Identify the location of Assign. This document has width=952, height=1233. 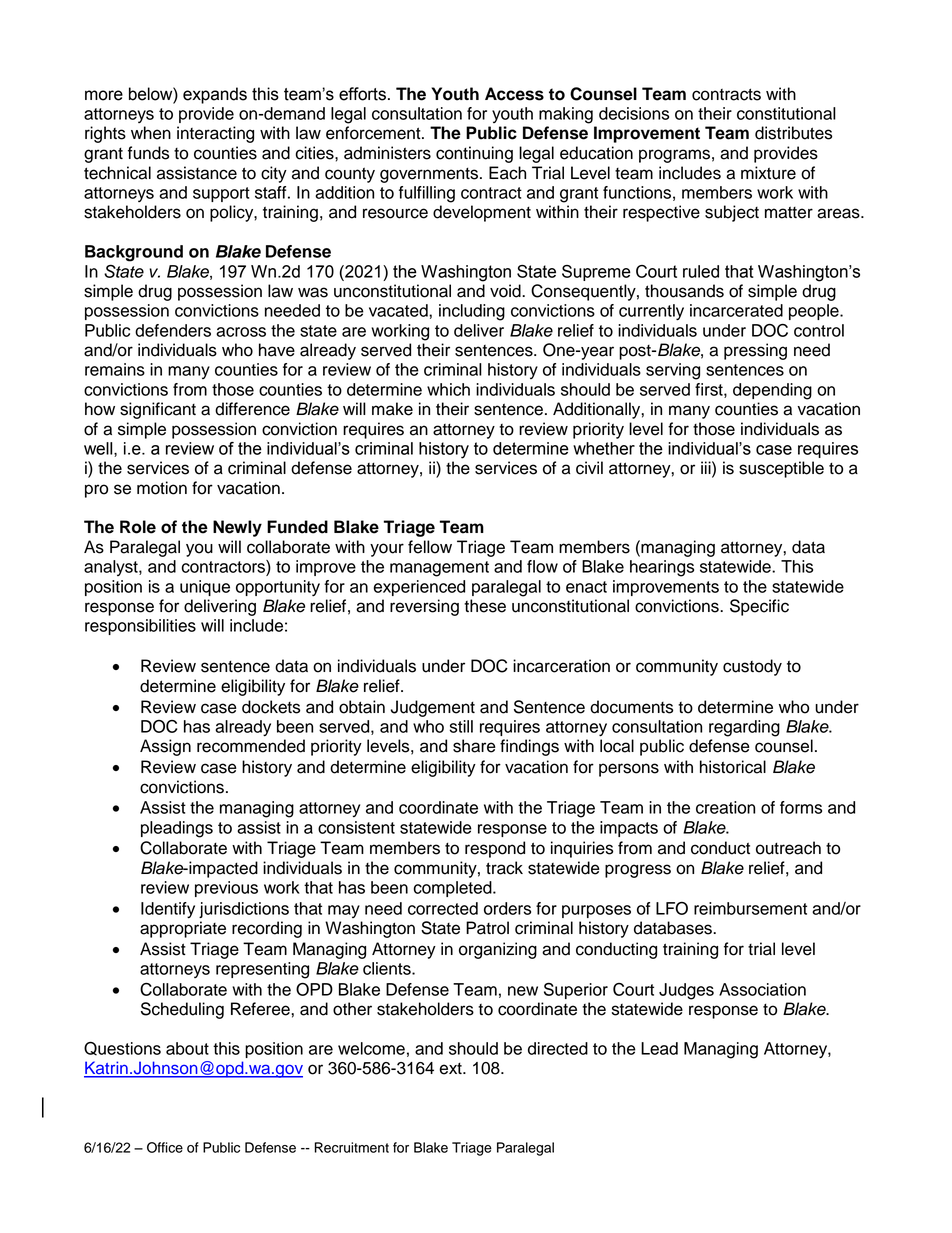
(165, 747).
